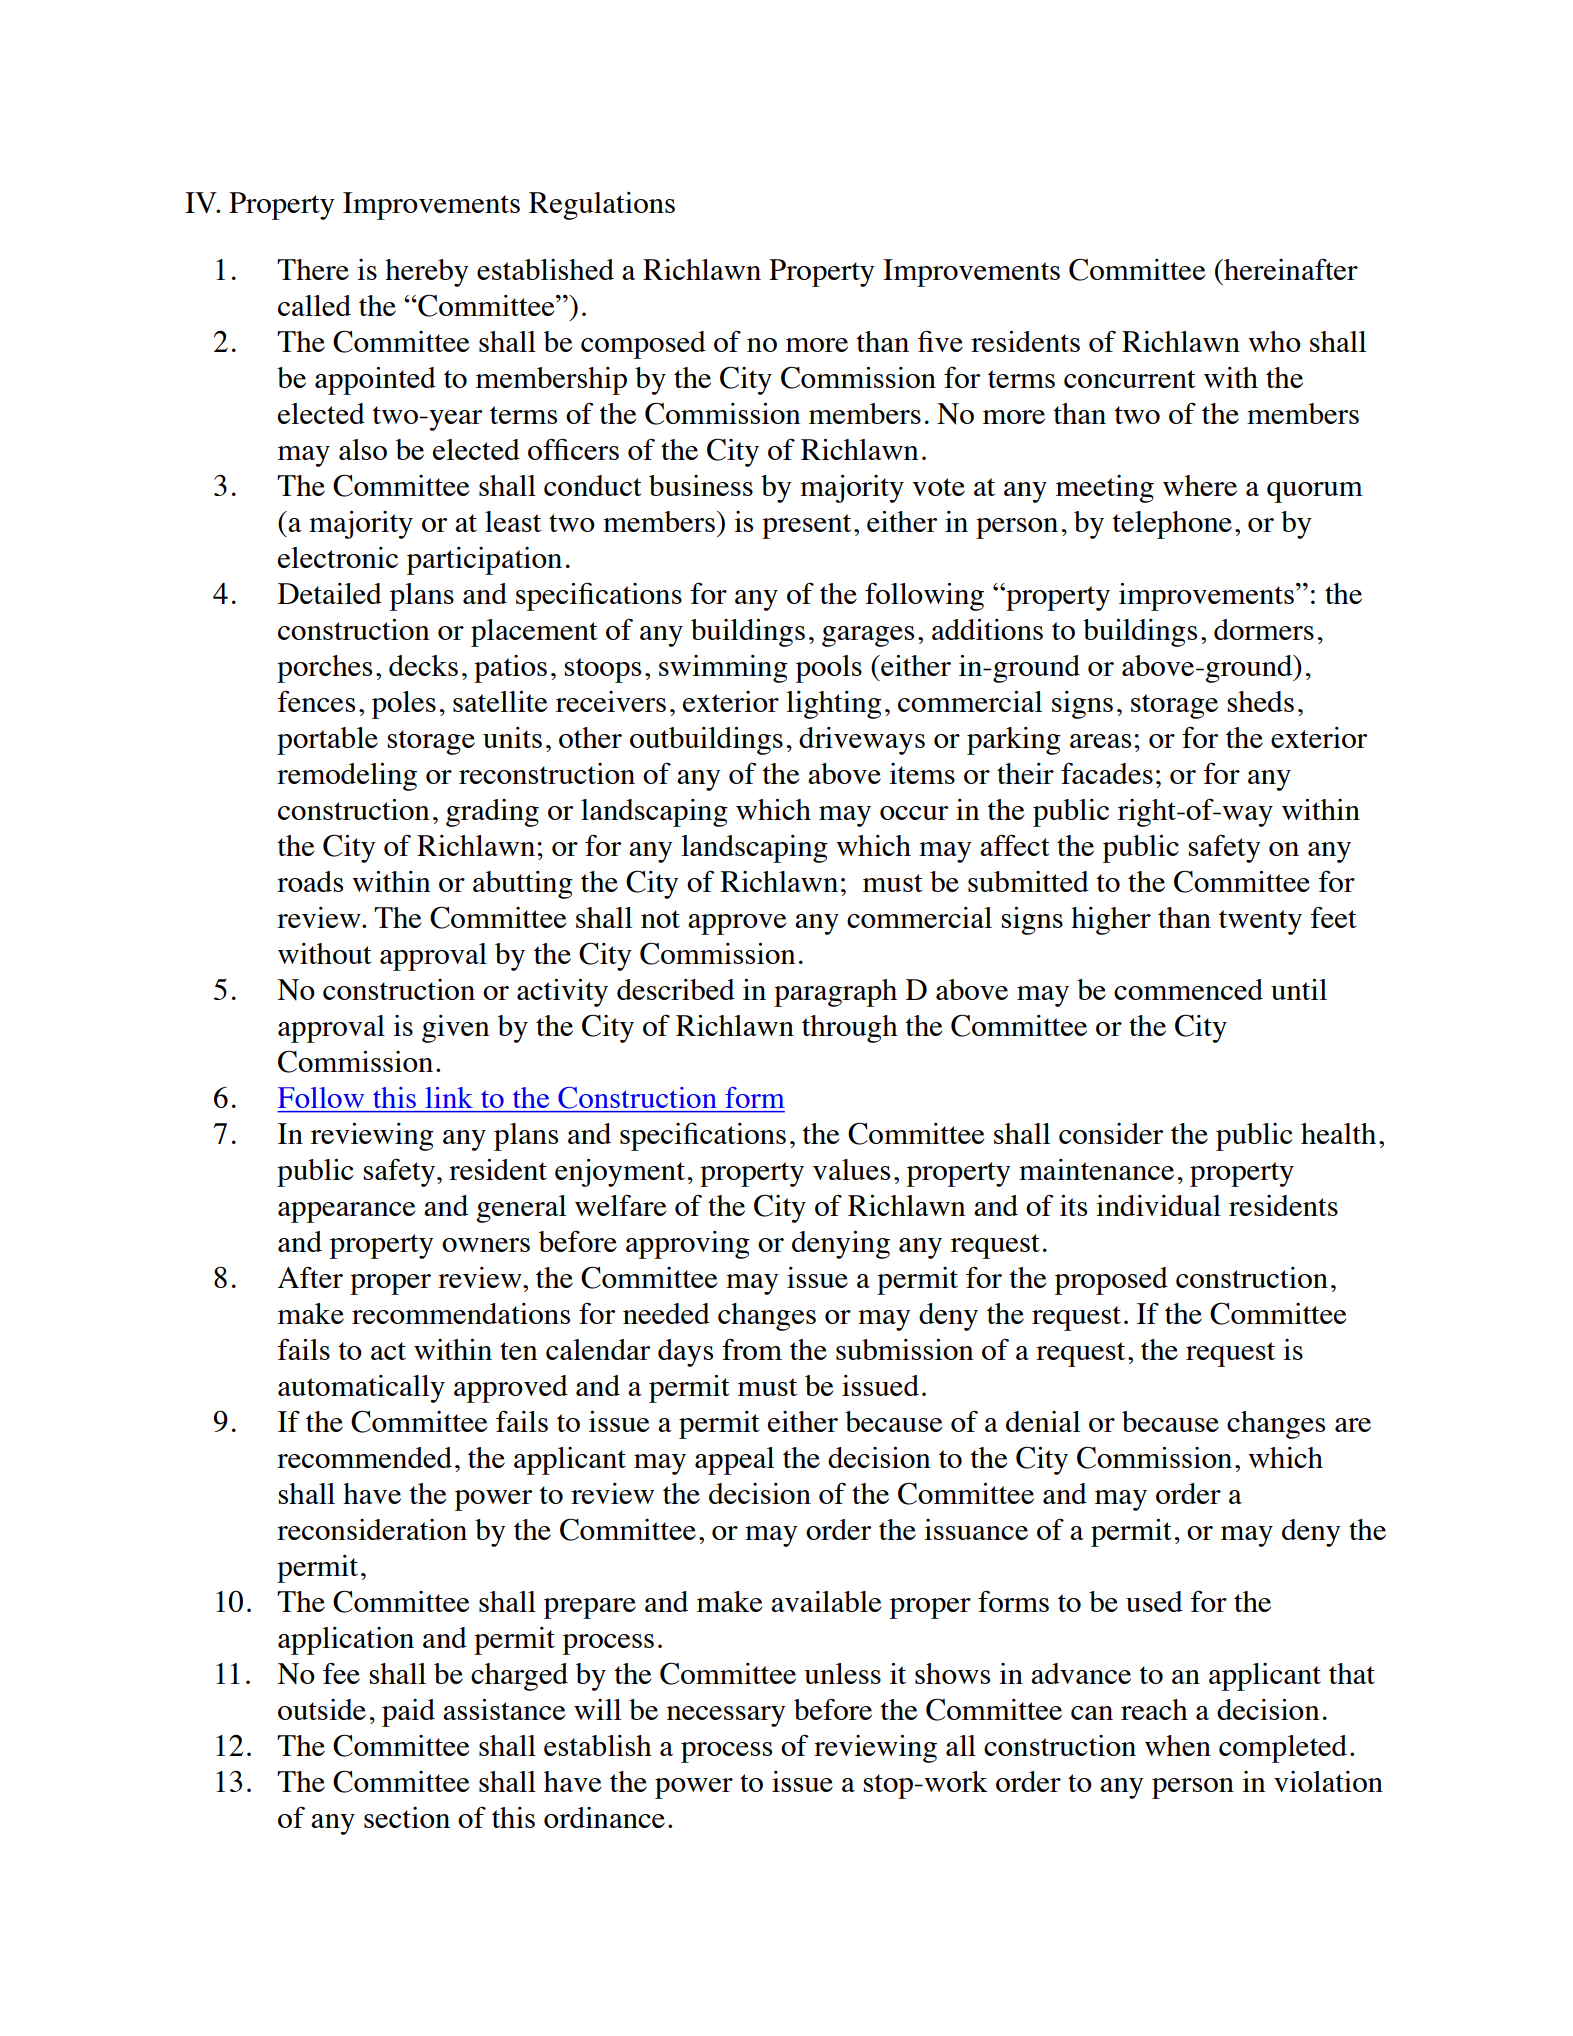 The width and height of the screenshot is (1573, 2036). What do you see at coordinates (486, 1245) in the screenshot?
I see `owners` at bounding box center [486, 1245].
